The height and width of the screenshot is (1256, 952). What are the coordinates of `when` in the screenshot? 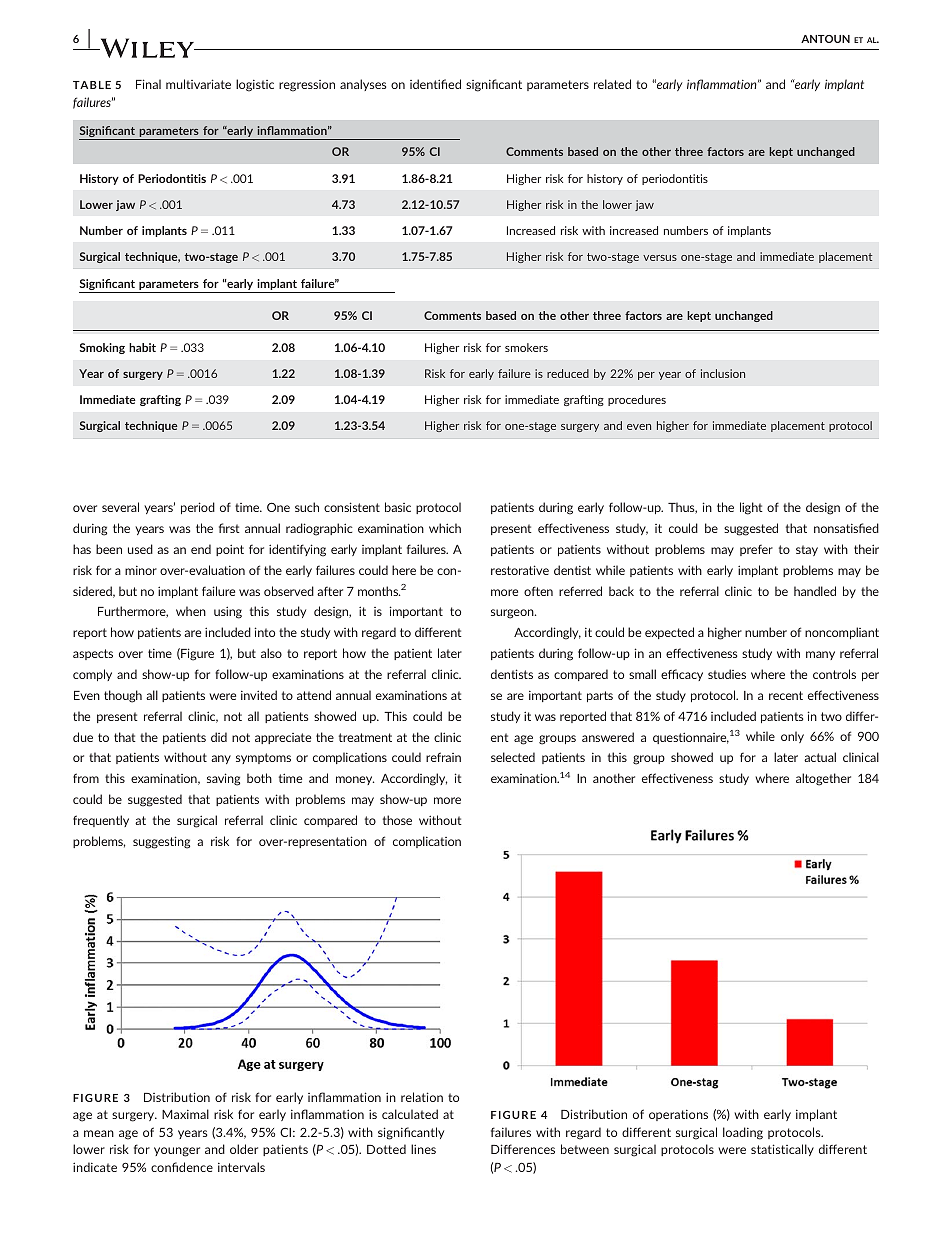 It's located at (191, 611).
